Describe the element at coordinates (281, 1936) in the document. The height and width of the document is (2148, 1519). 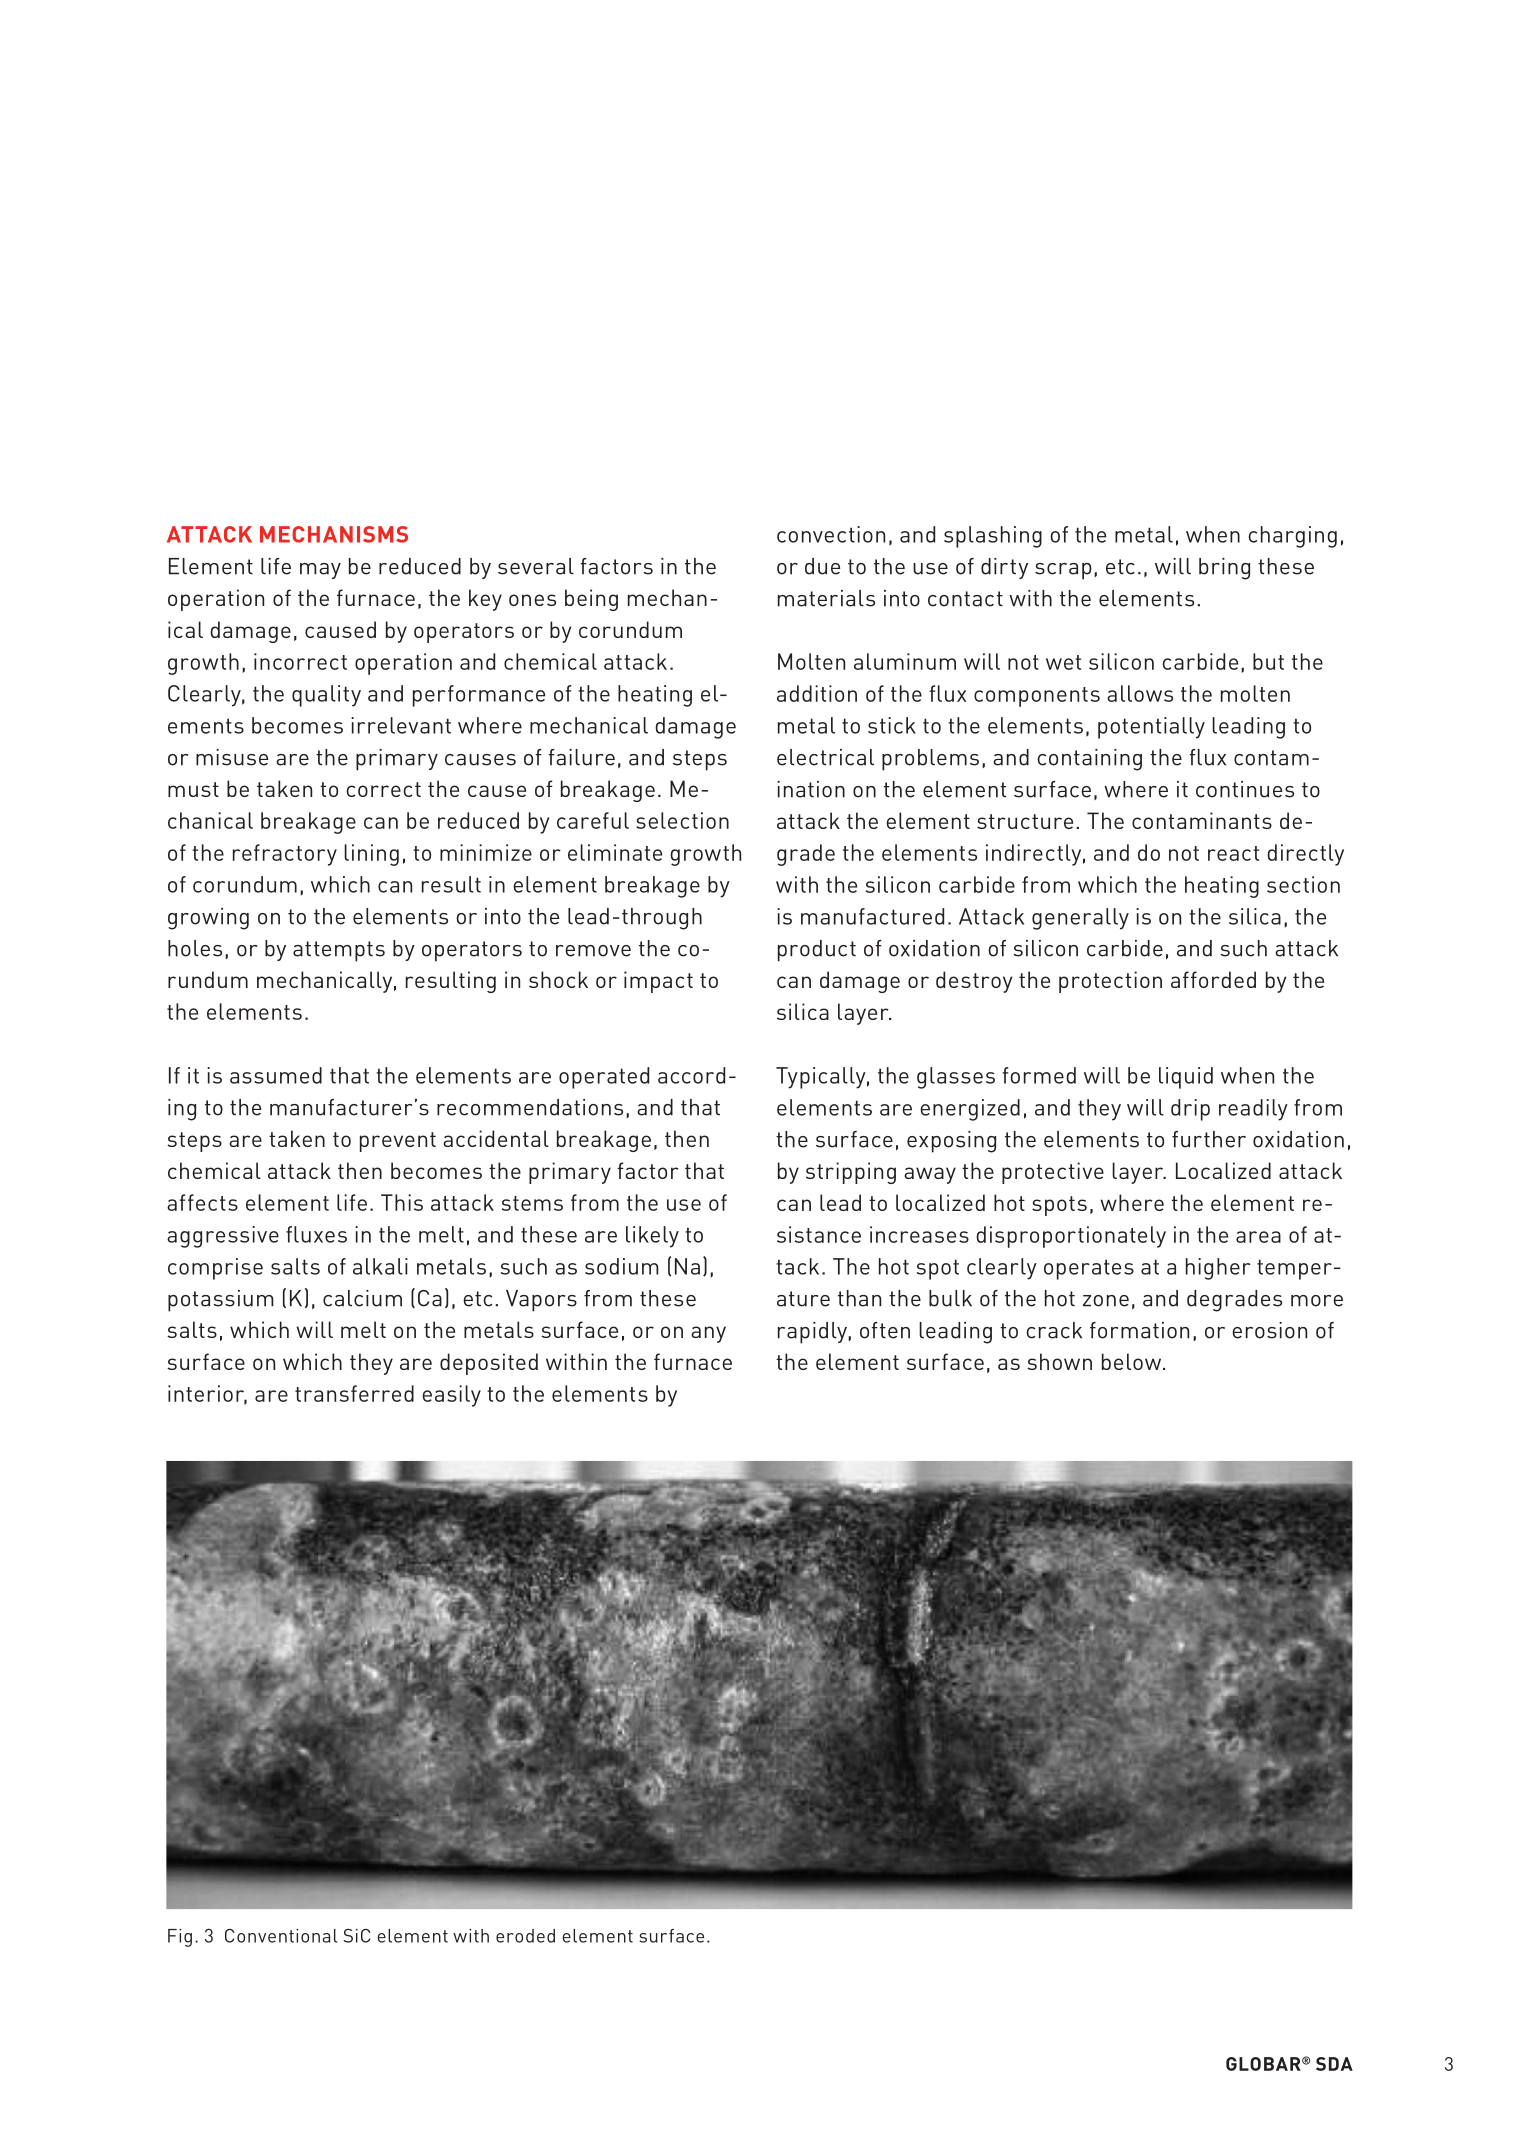
I see `Conventional` at that location.
